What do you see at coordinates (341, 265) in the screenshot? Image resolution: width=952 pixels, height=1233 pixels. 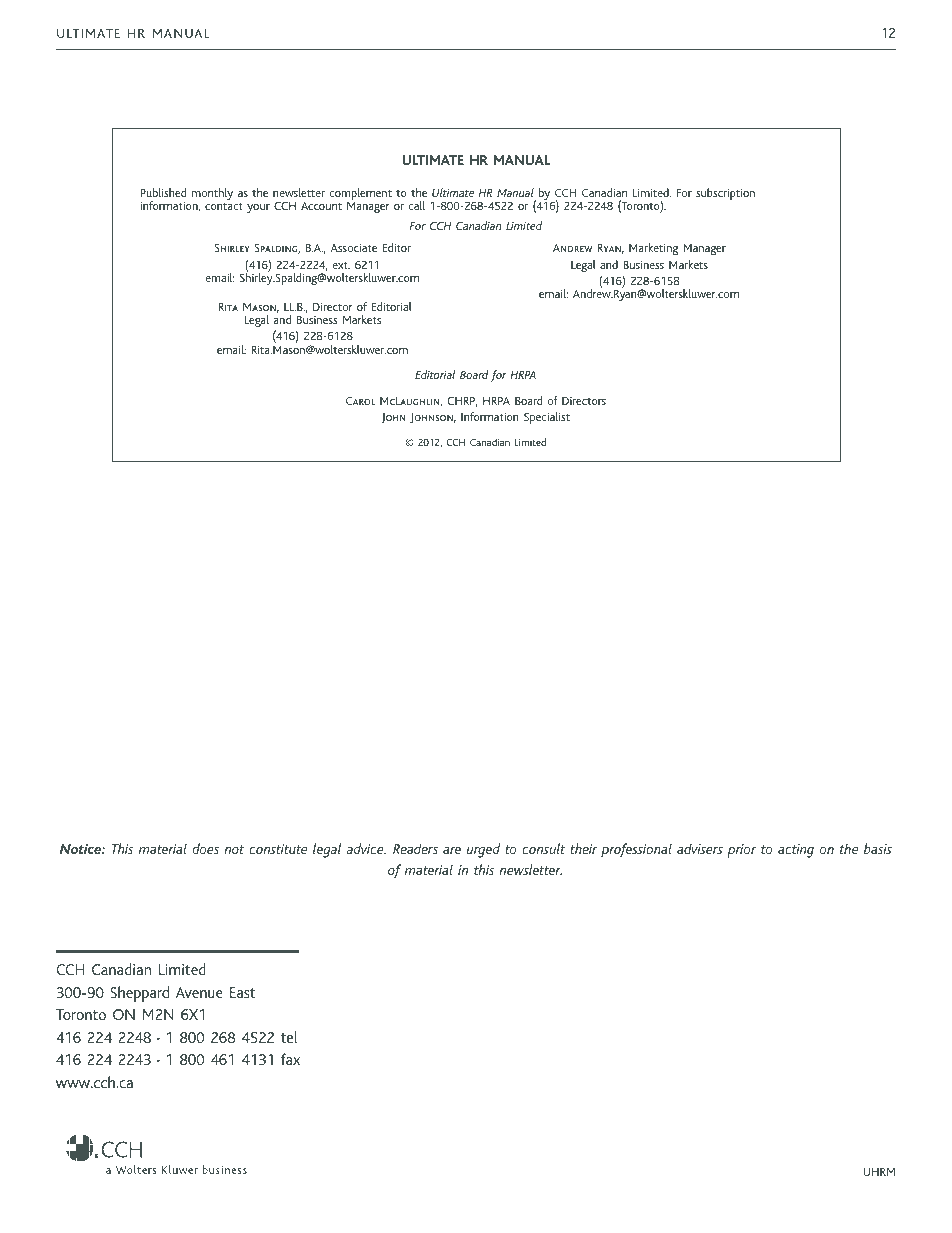 I see `ext` at bounding box center [341, 265].
